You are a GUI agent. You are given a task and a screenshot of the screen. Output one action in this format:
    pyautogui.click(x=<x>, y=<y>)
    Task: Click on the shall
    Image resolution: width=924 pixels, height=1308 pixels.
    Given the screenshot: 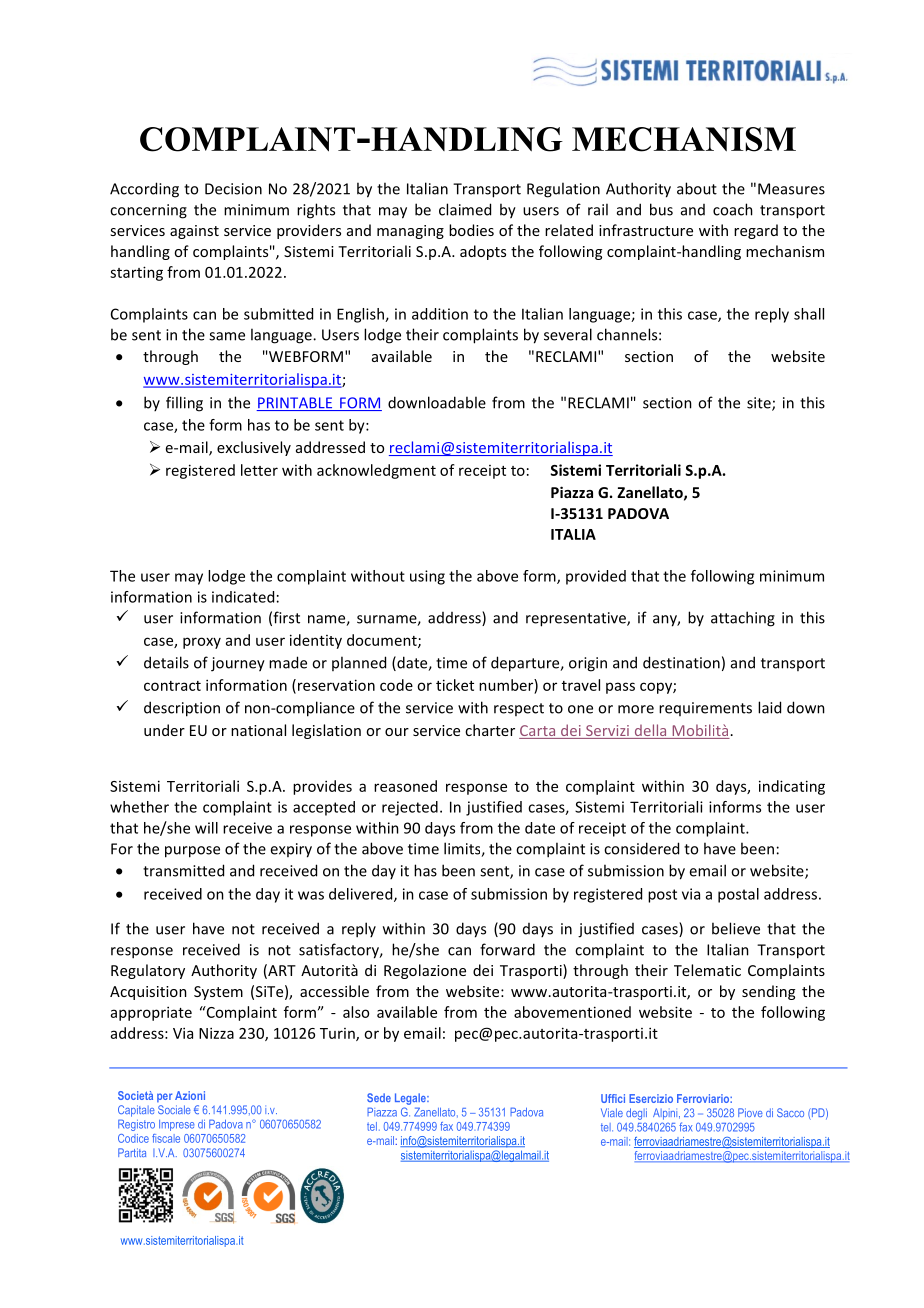 What is the action you would take?
    pyautogui.click(x=809, y=314)
